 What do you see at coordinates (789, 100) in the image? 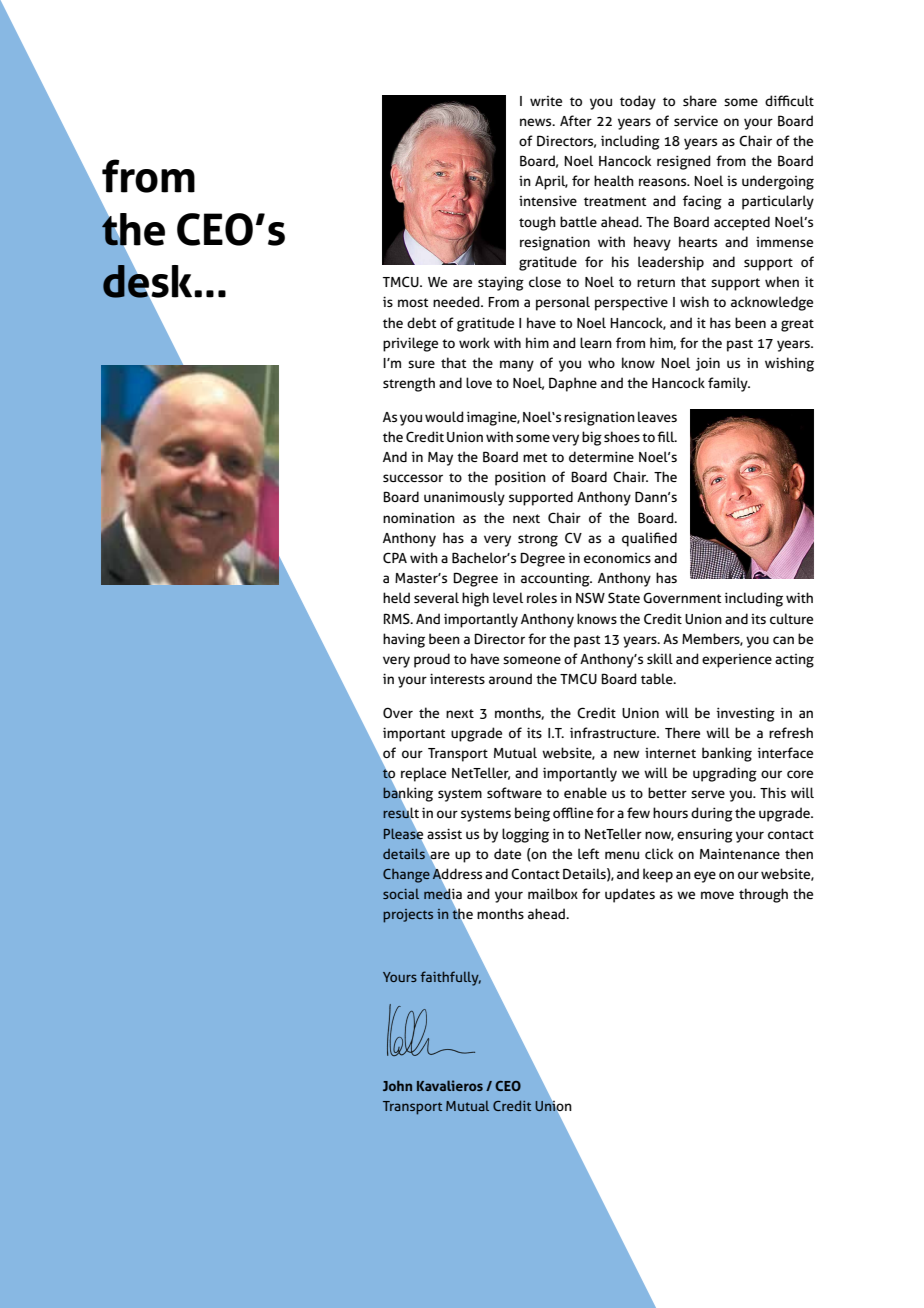
I see `difficult` at bounding box center [789, 100].
